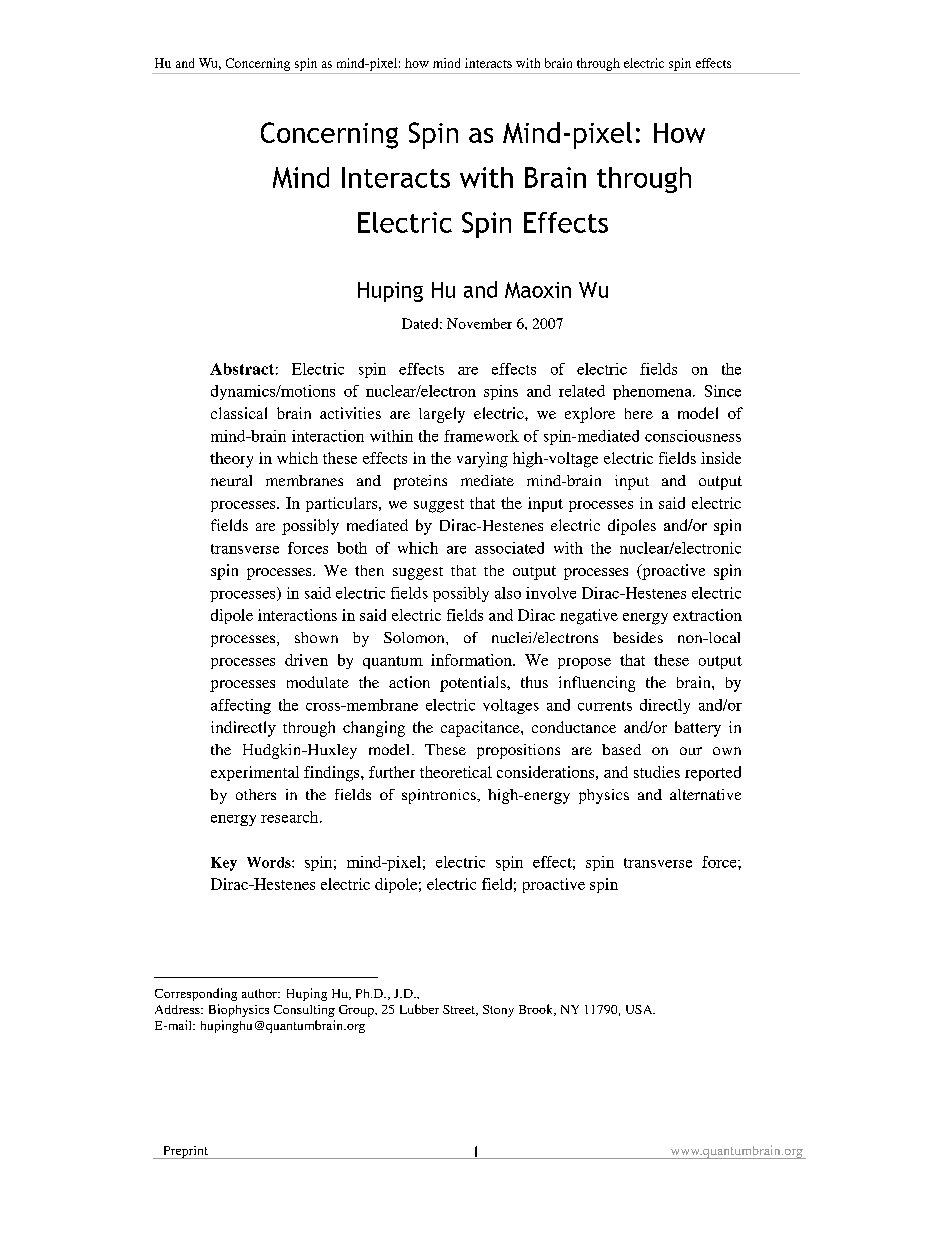 The width and height of the screenshot is (952, 1233). I want to click on theoretical, so click(456, 772).
